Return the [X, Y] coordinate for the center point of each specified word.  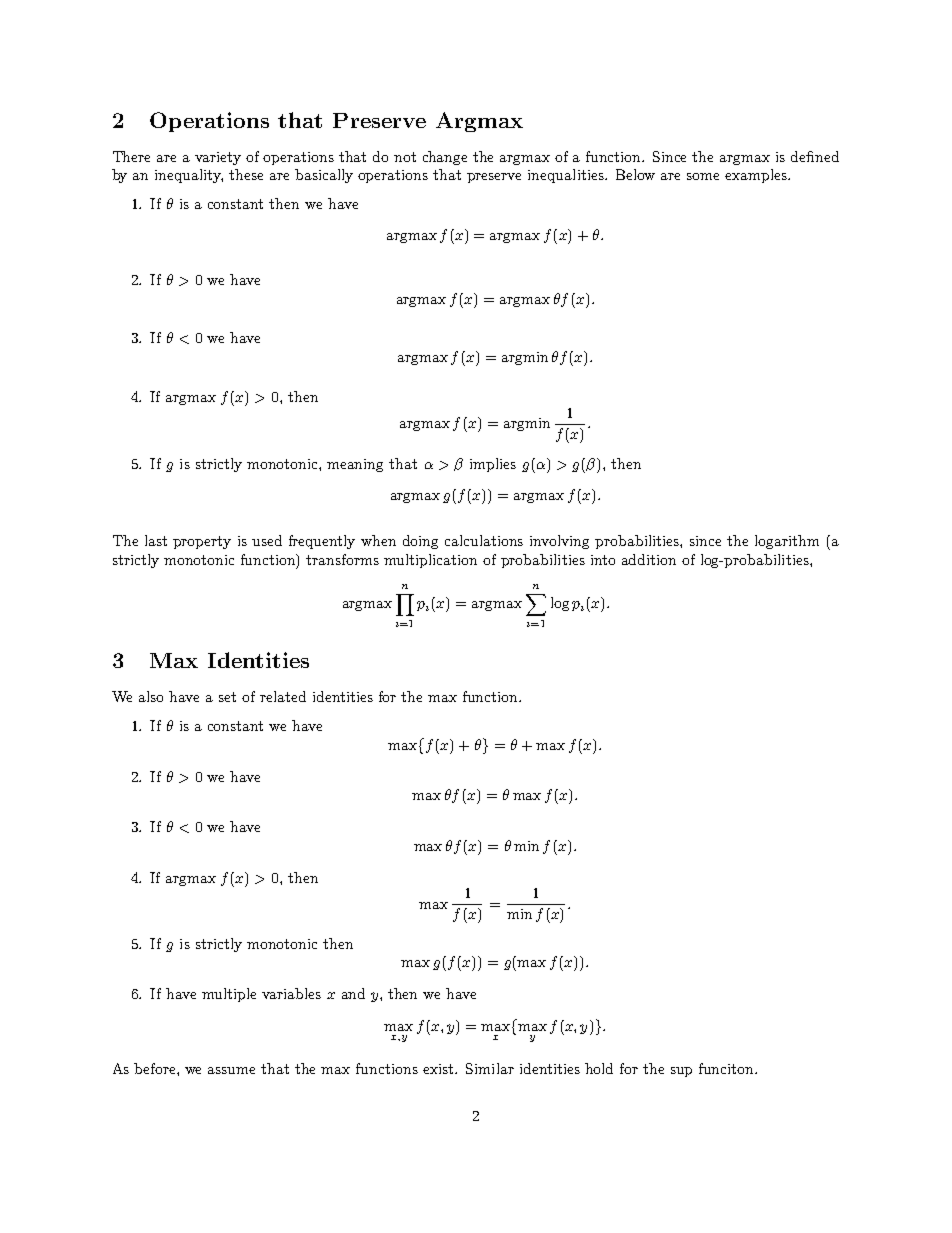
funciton [728, 1068]
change [445, 158]
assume [231, 1070]
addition [649, 559]
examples [757, 176]
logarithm [787, 542]
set [227, 697]
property [202, 542]
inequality [189, 176]
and [353, 993]
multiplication [430, 561]
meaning [355, 465]
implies [493, 465]
